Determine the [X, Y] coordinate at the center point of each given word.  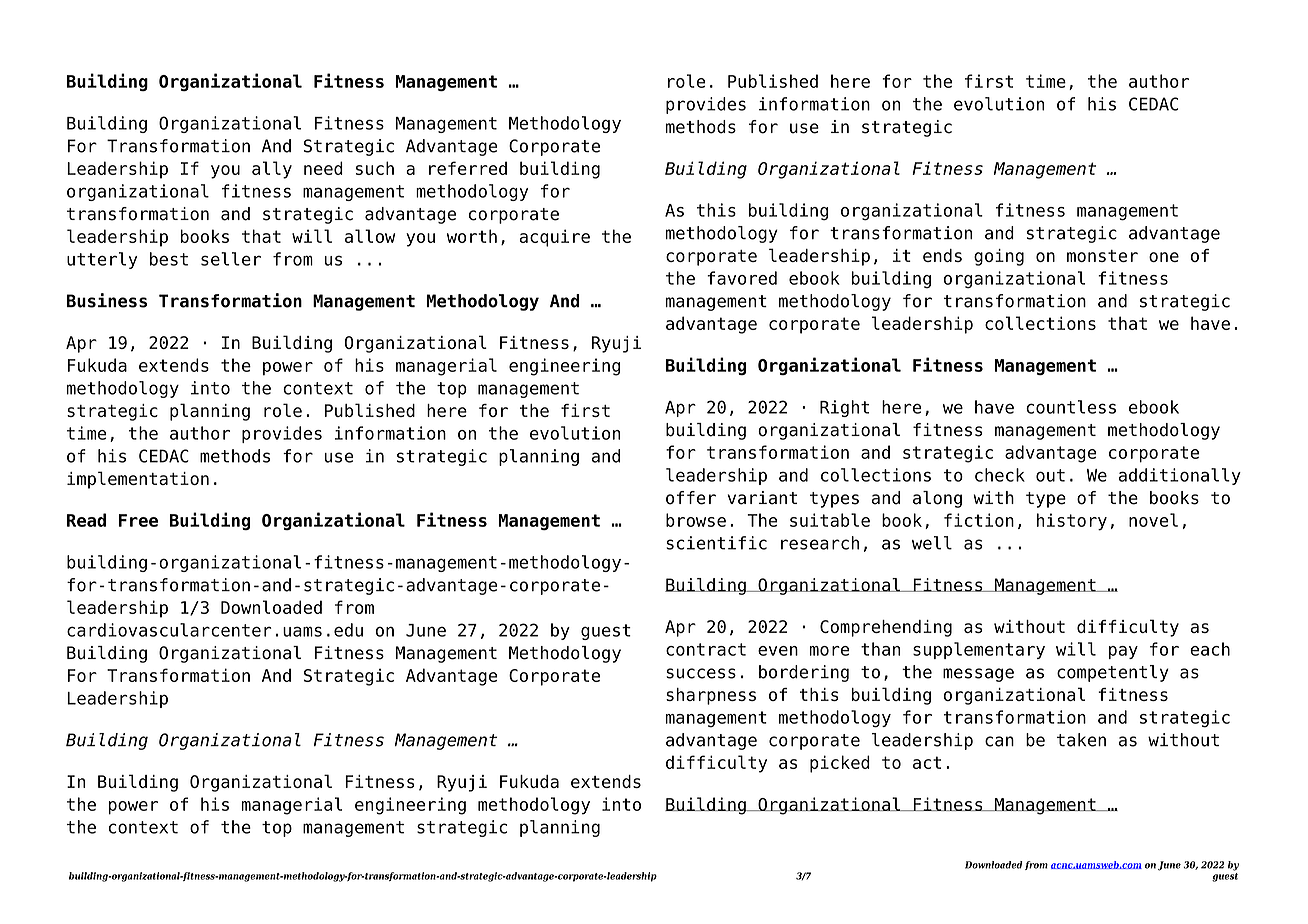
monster [1102, 256]
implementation [138, 480]
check [1000, 475]
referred [468, 168]
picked [840, 764]
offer [691, 498]
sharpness [711, 696]
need [323, 168]
